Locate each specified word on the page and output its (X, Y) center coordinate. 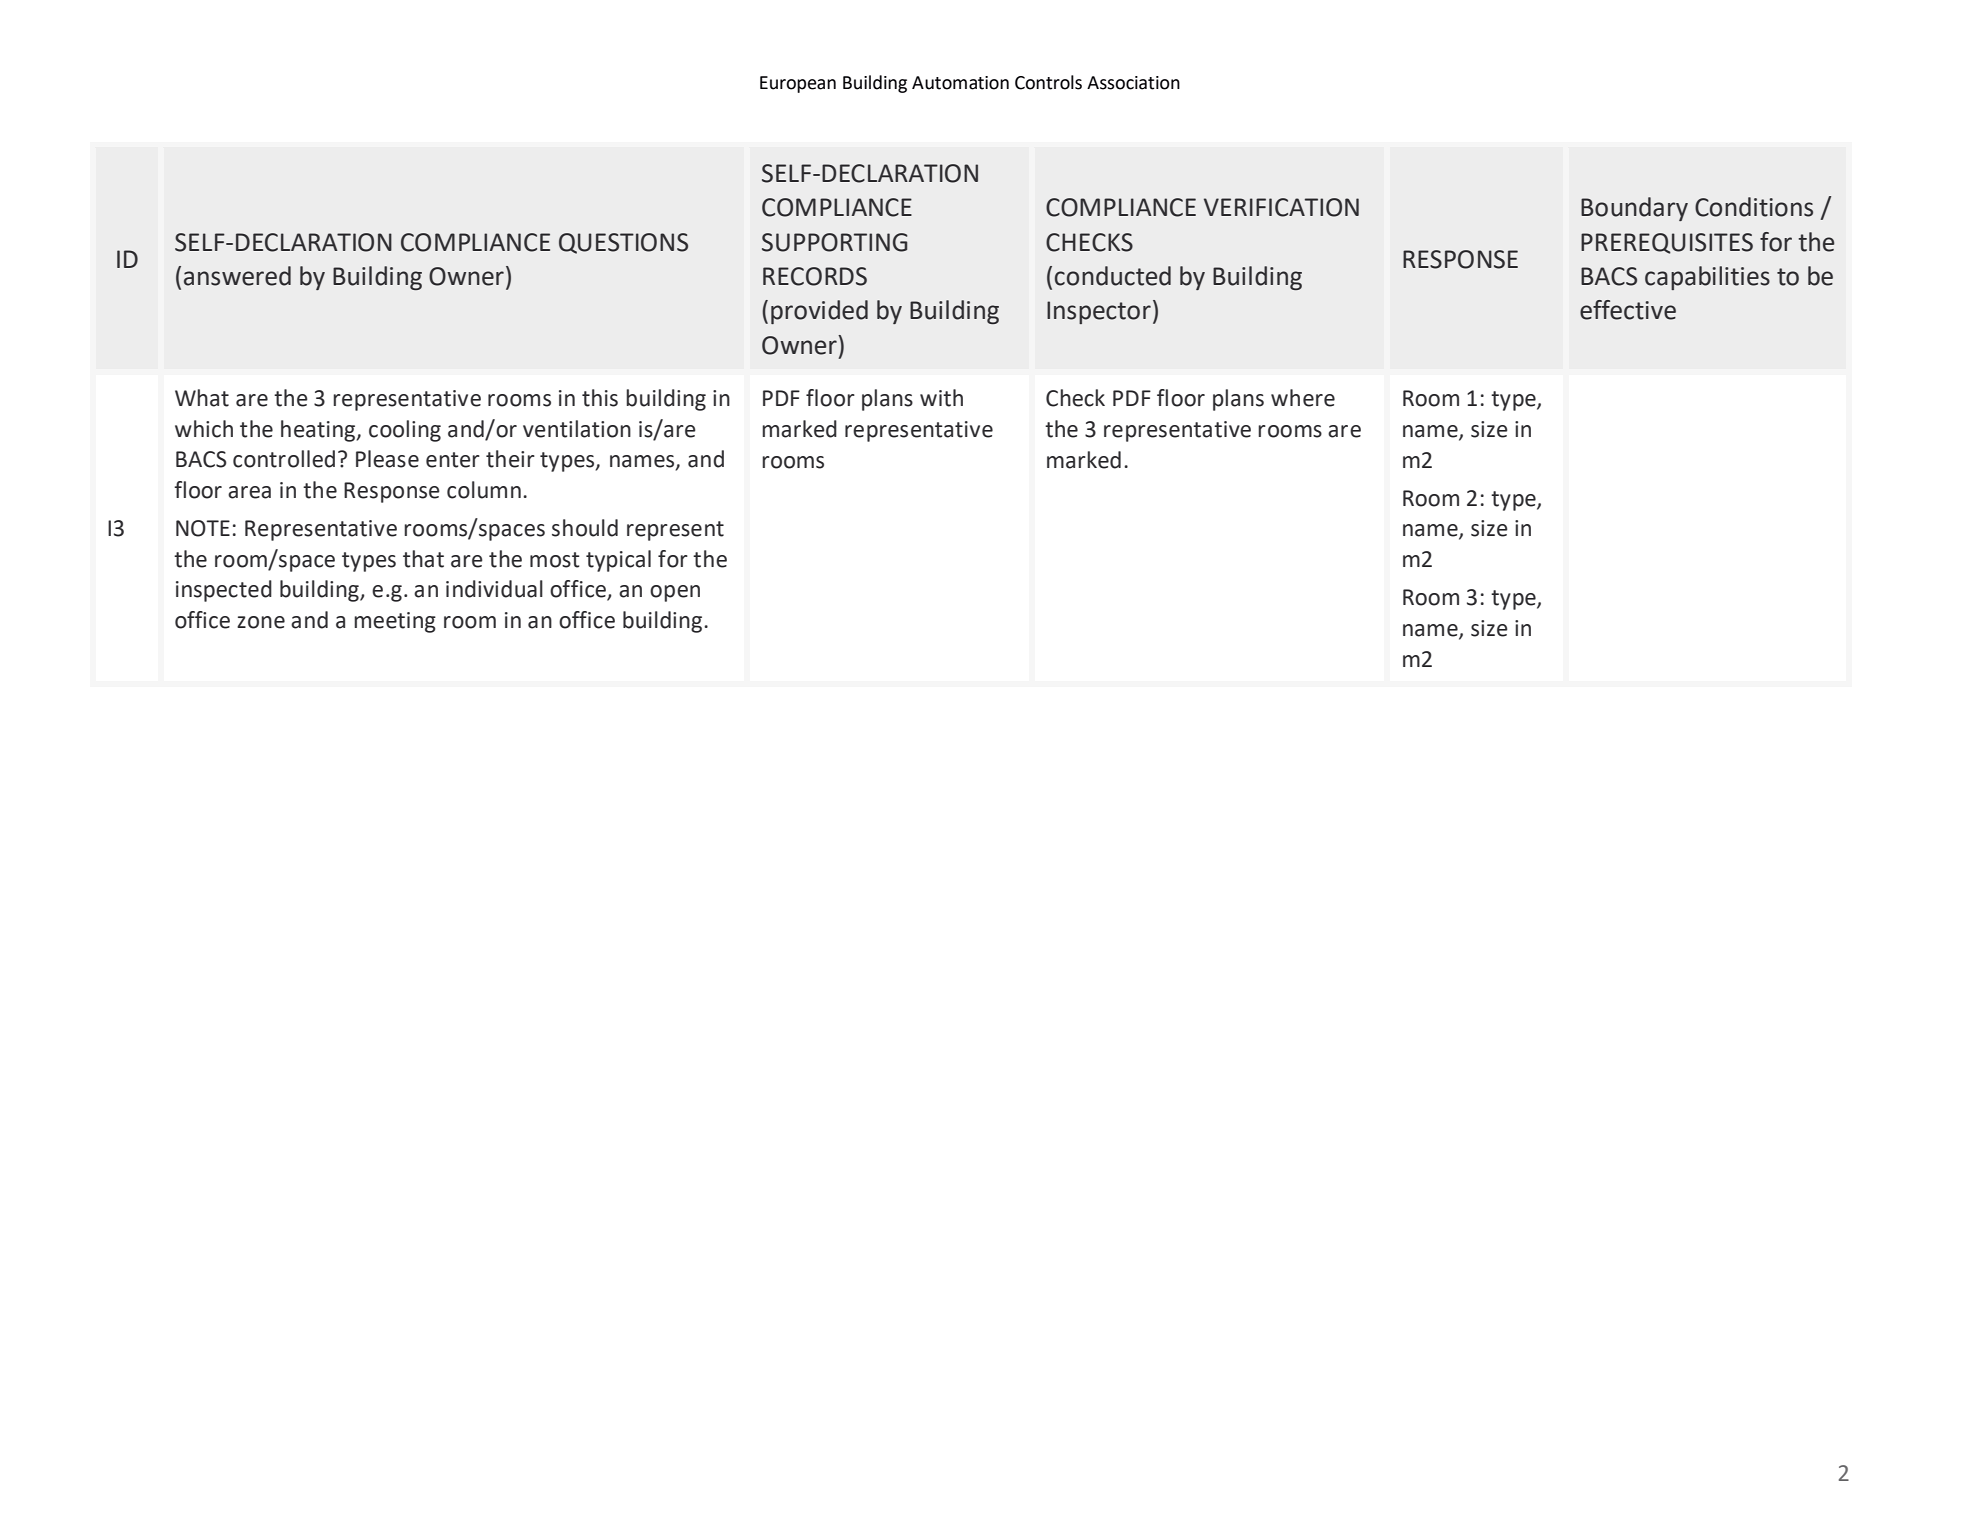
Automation (960, 83)
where (1303, 398)
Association (1133, 83)
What (202, 398)
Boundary (1634, 209)
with (941, 398)
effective (1628, 310)
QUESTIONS (623, 243)
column (484, 490)
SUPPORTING (834, 242)
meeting (395, 622)
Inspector (1099, 312)
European (798, 84)
